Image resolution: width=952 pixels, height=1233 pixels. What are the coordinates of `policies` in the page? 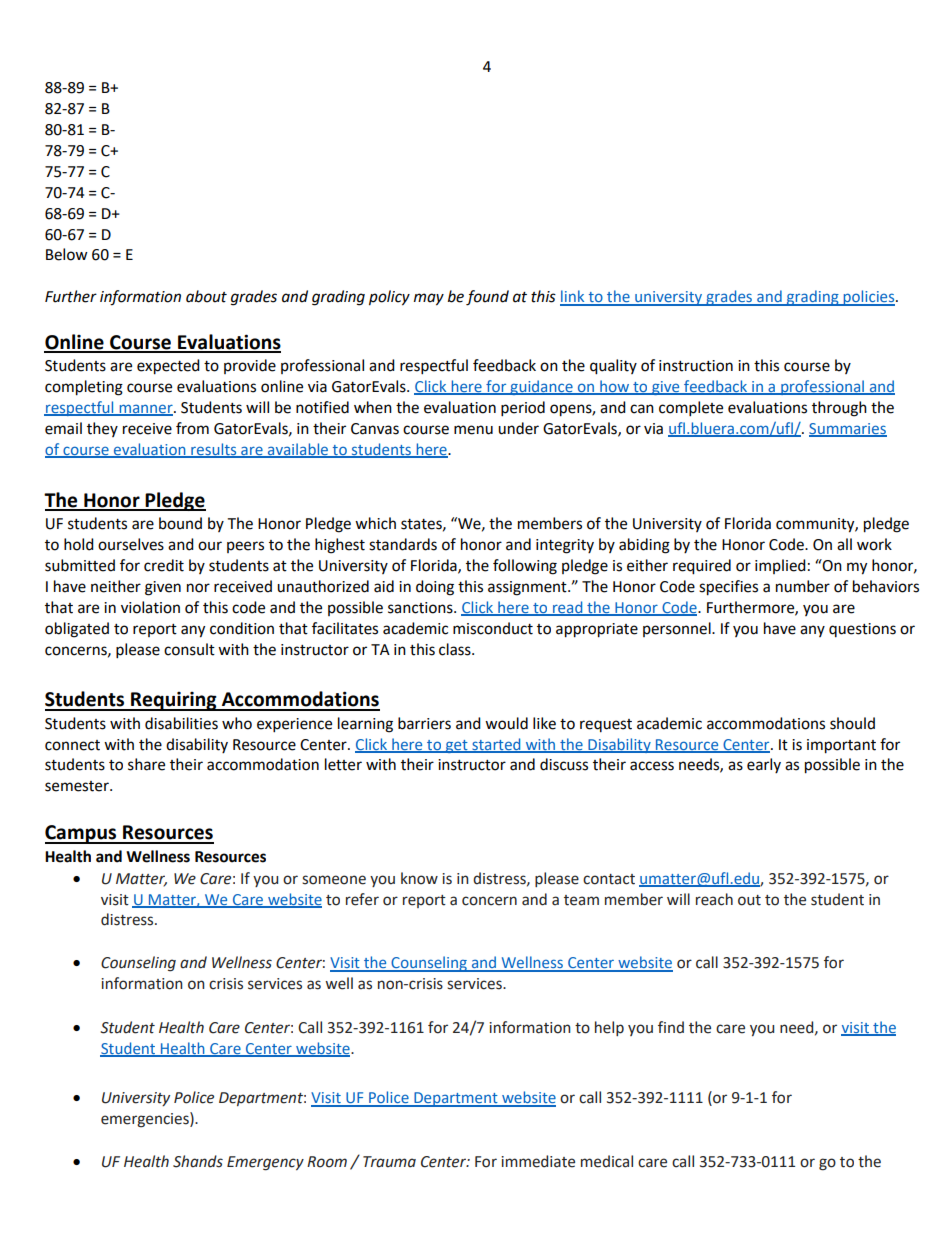 It's located at (869, 298).
